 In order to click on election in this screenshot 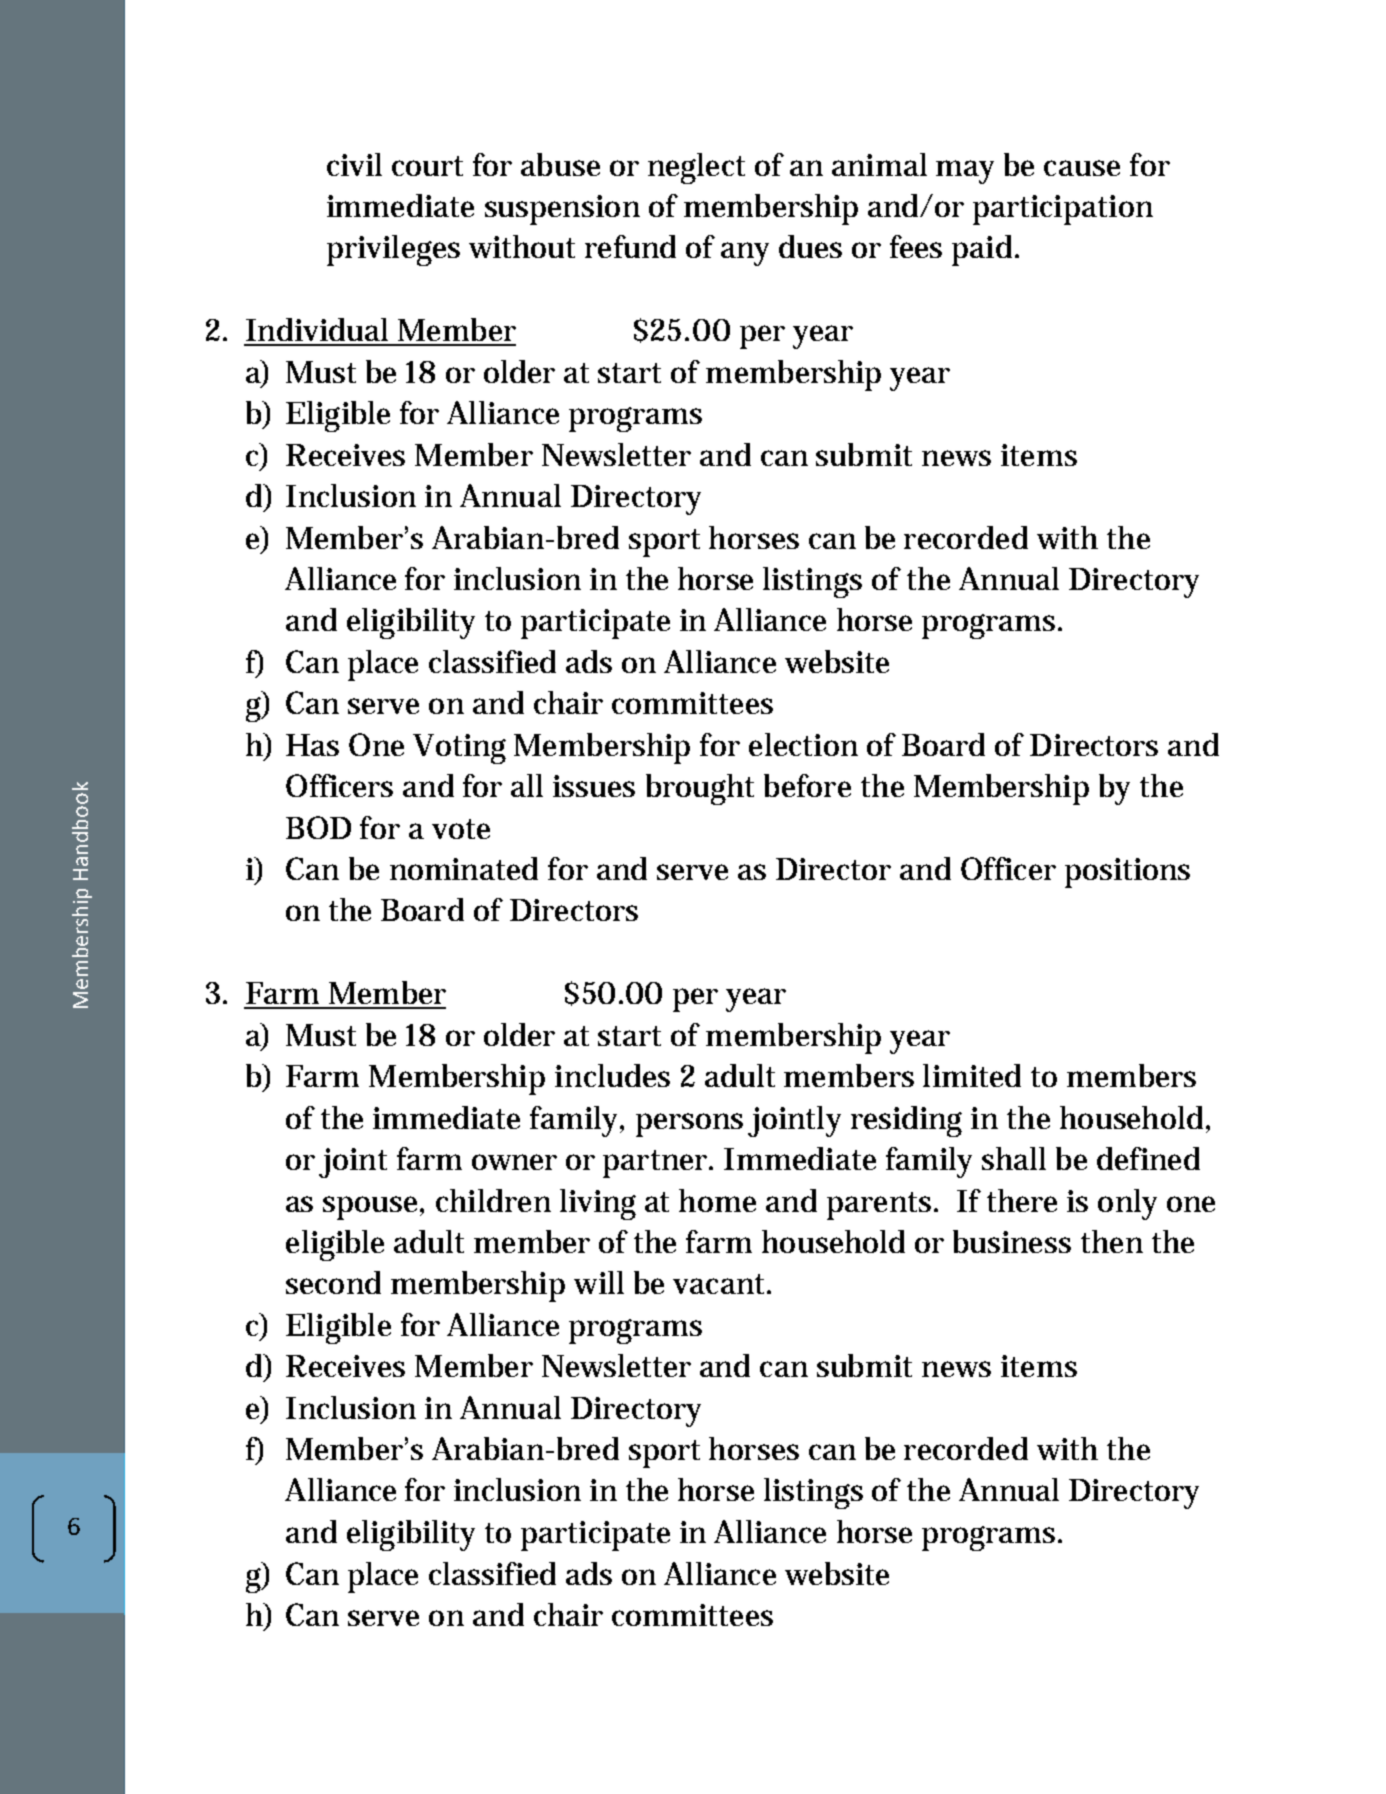, I will do `click(803, 744)`.
